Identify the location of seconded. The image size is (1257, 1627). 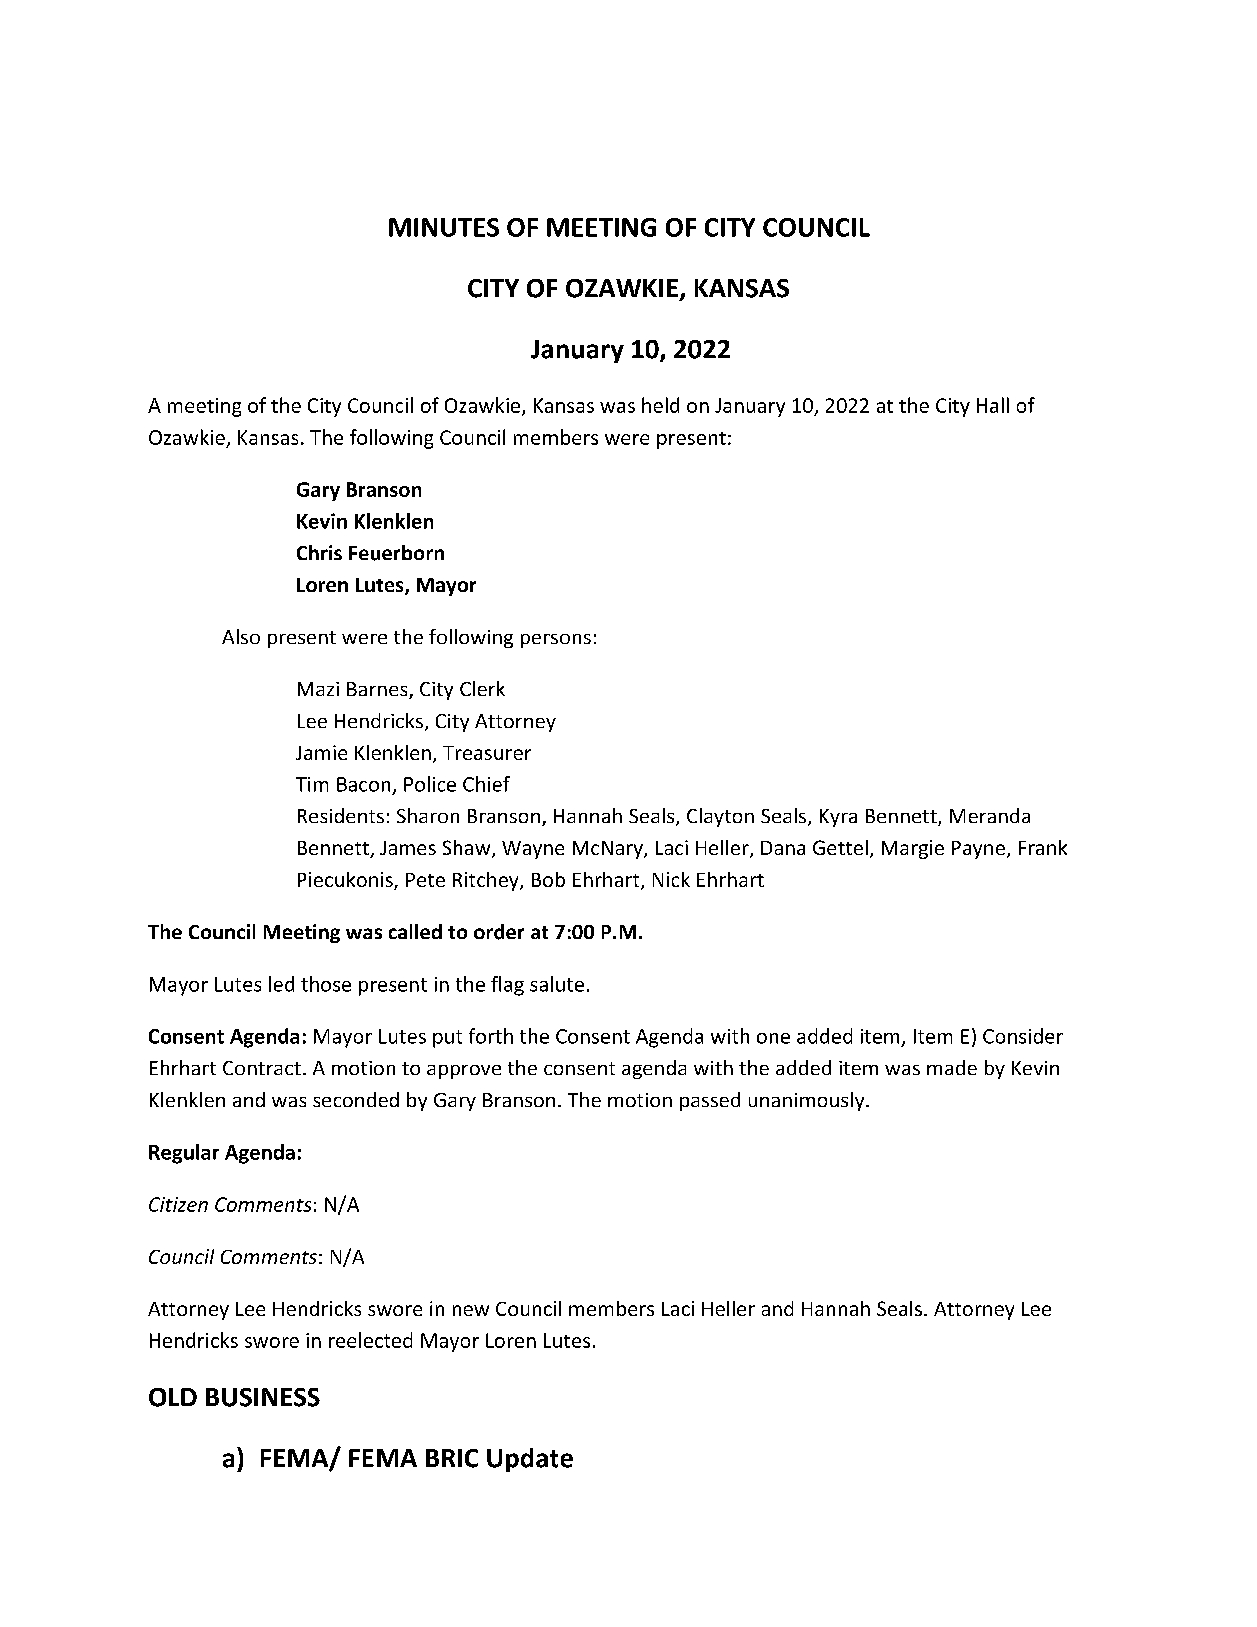
(356, 1099).
